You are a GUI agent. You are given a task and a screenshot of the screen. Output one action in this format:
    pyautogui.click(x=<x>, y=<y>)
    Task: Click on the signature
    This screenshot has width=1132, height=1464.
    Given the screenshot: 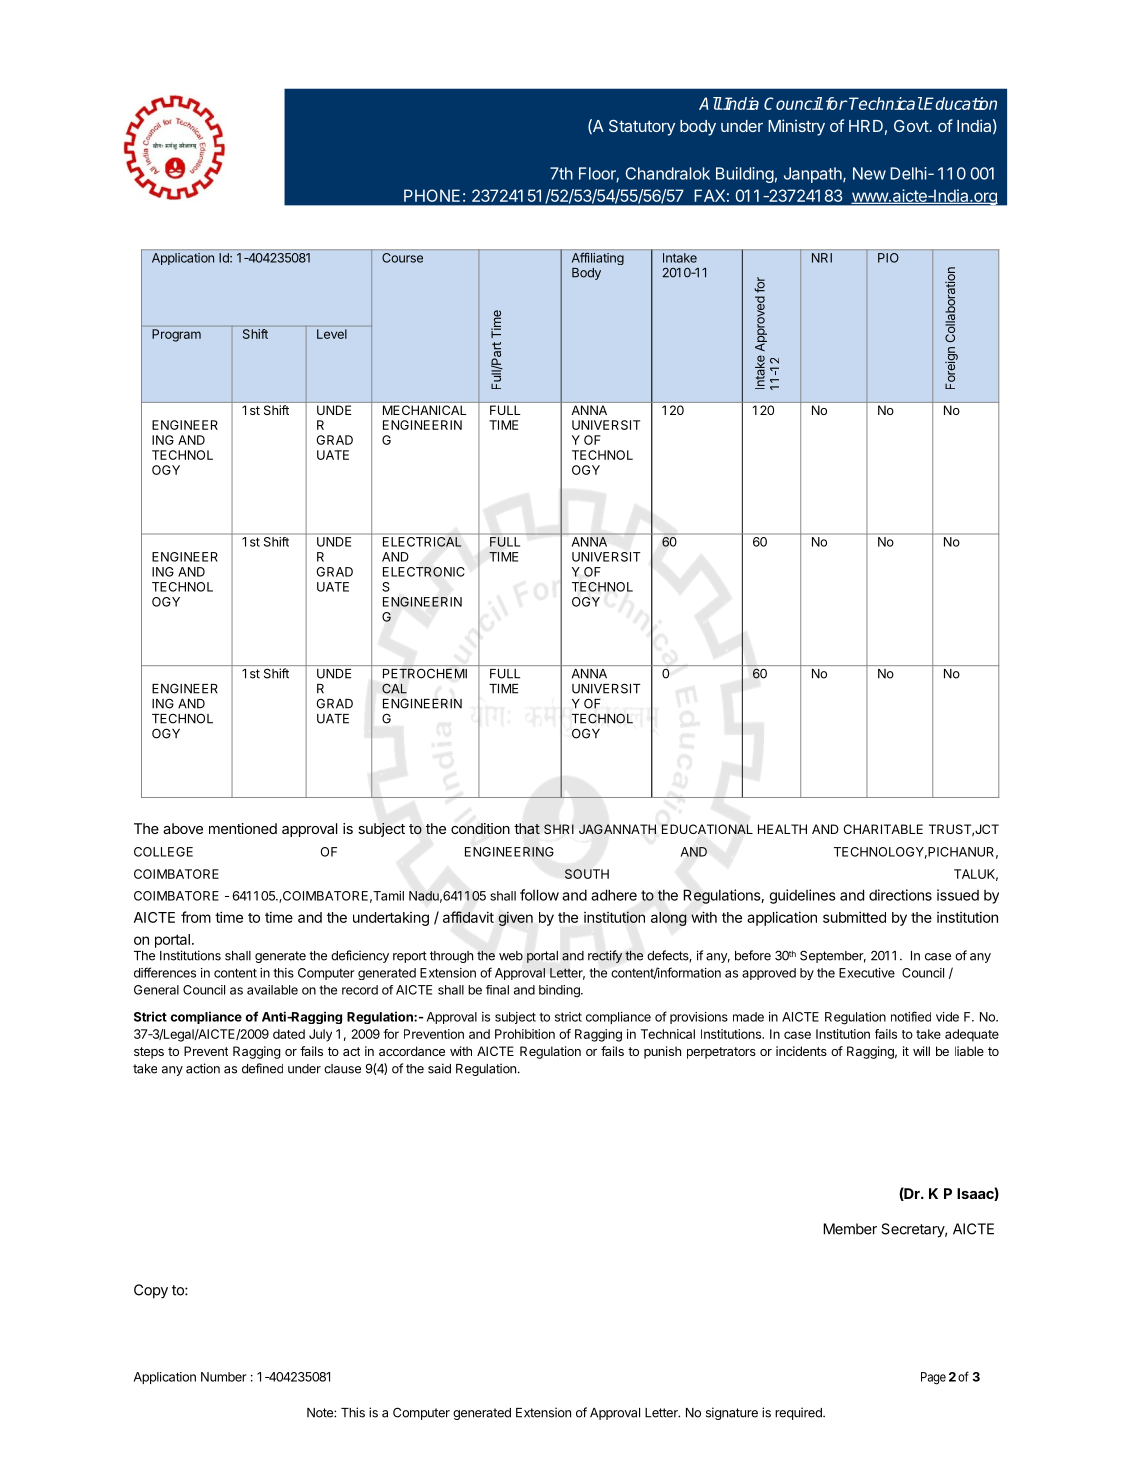 What is the action you would take?
    pyautogui.click(x=732, y=1413)
